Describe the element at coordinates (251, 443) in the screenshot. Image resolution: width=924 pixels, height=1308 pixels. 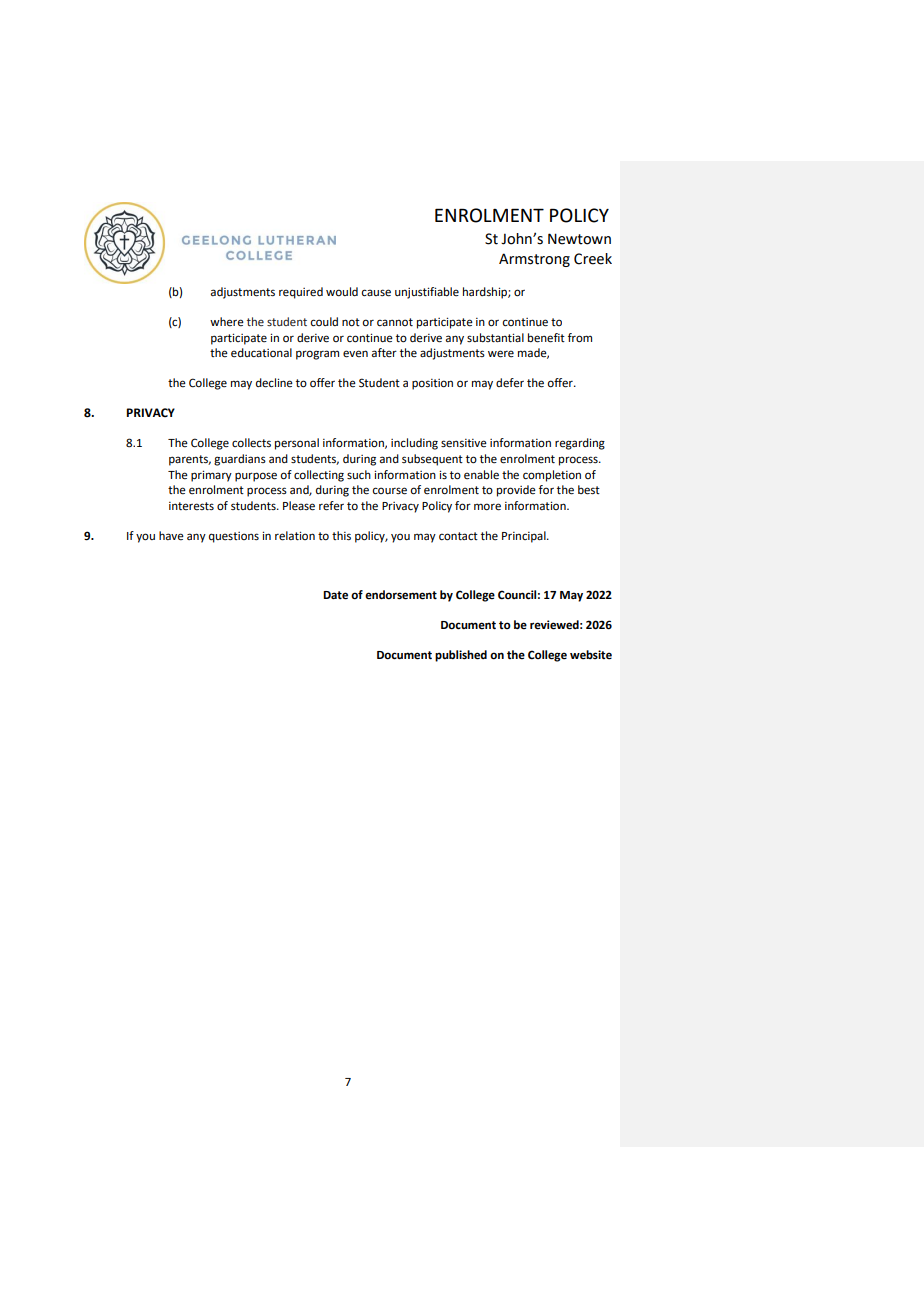
I see `collects` at that location.
